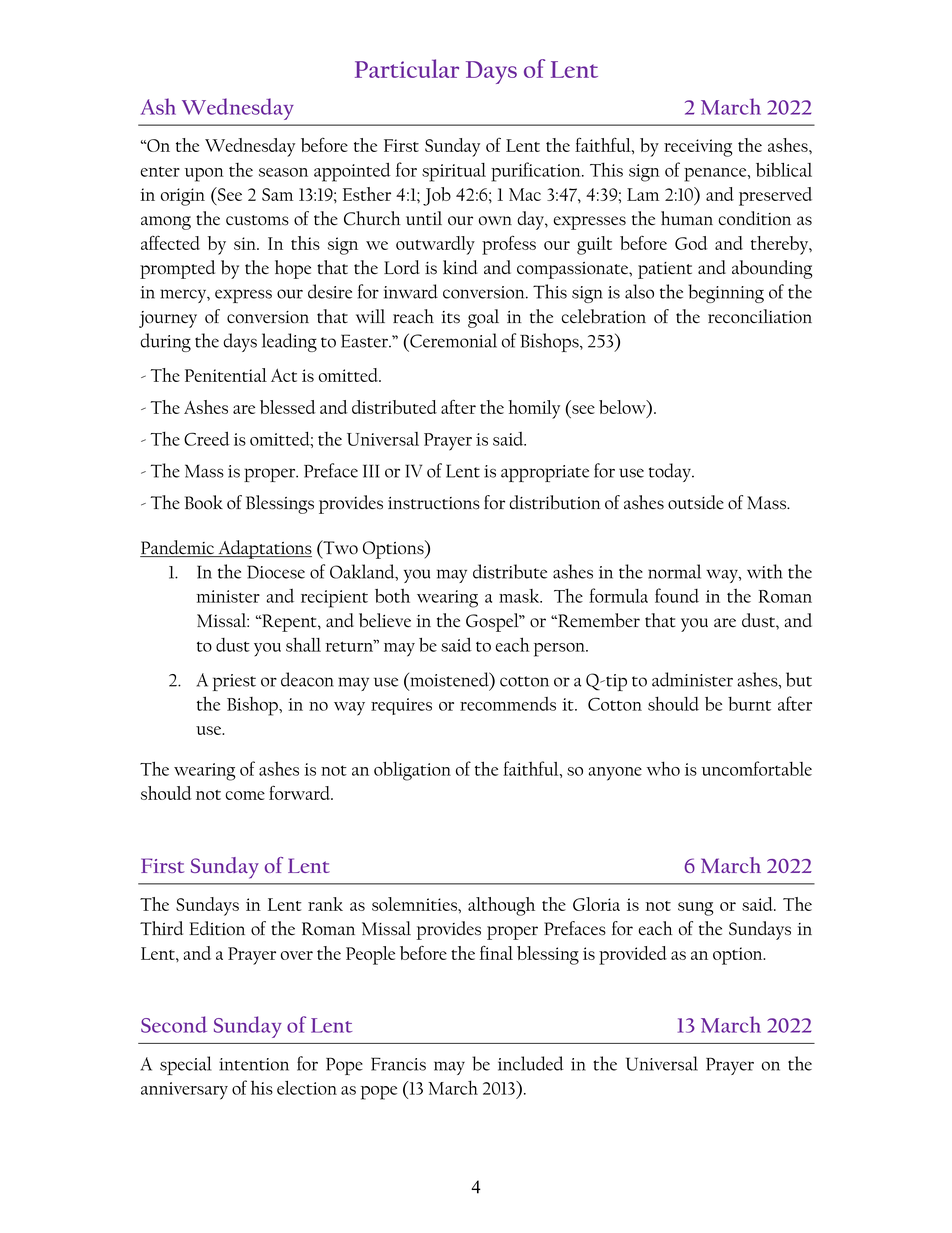 The width and height of the page is (952, 1233). What do you see at coordinates (663, 768) in the page?
I see `who` at bounding box center [663, 768].
